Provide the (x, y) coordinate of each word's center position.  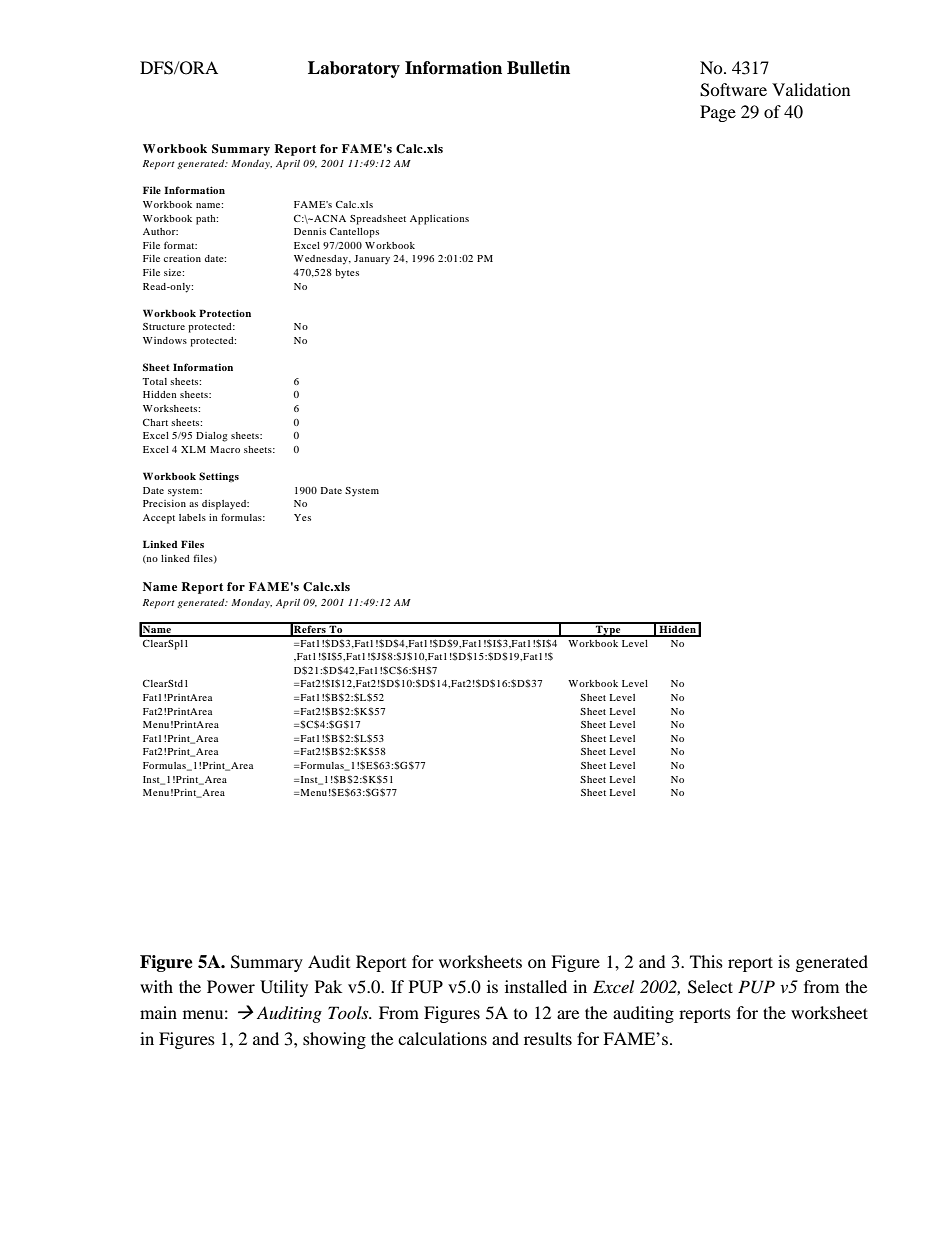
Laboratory (354, 69)
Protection (225, 313)
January (372, 260)
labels (192, 517)
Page (718, 113)
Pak (328, 986)
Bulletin (538, 68)
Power (231, 986)
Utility (284, 988)
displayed (225, 505)
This (706, 961)
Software (733, 90)
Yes (302, 517)
